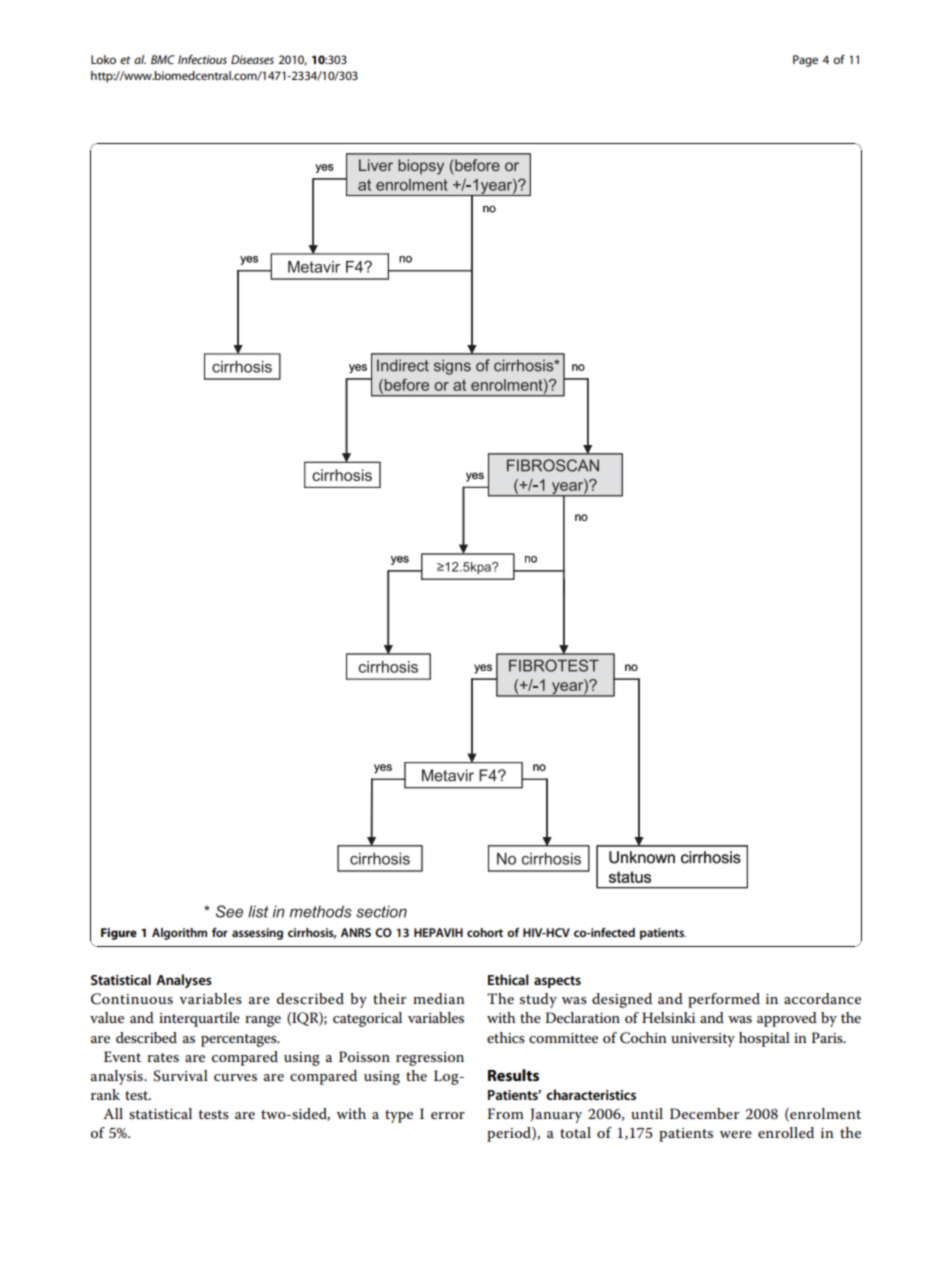 The width and height of the screenshot is (952, 1270). What do you see at coordinates (787, 1019) in the screenshot?
I see `approved` at bounding box center [787, 1019].
